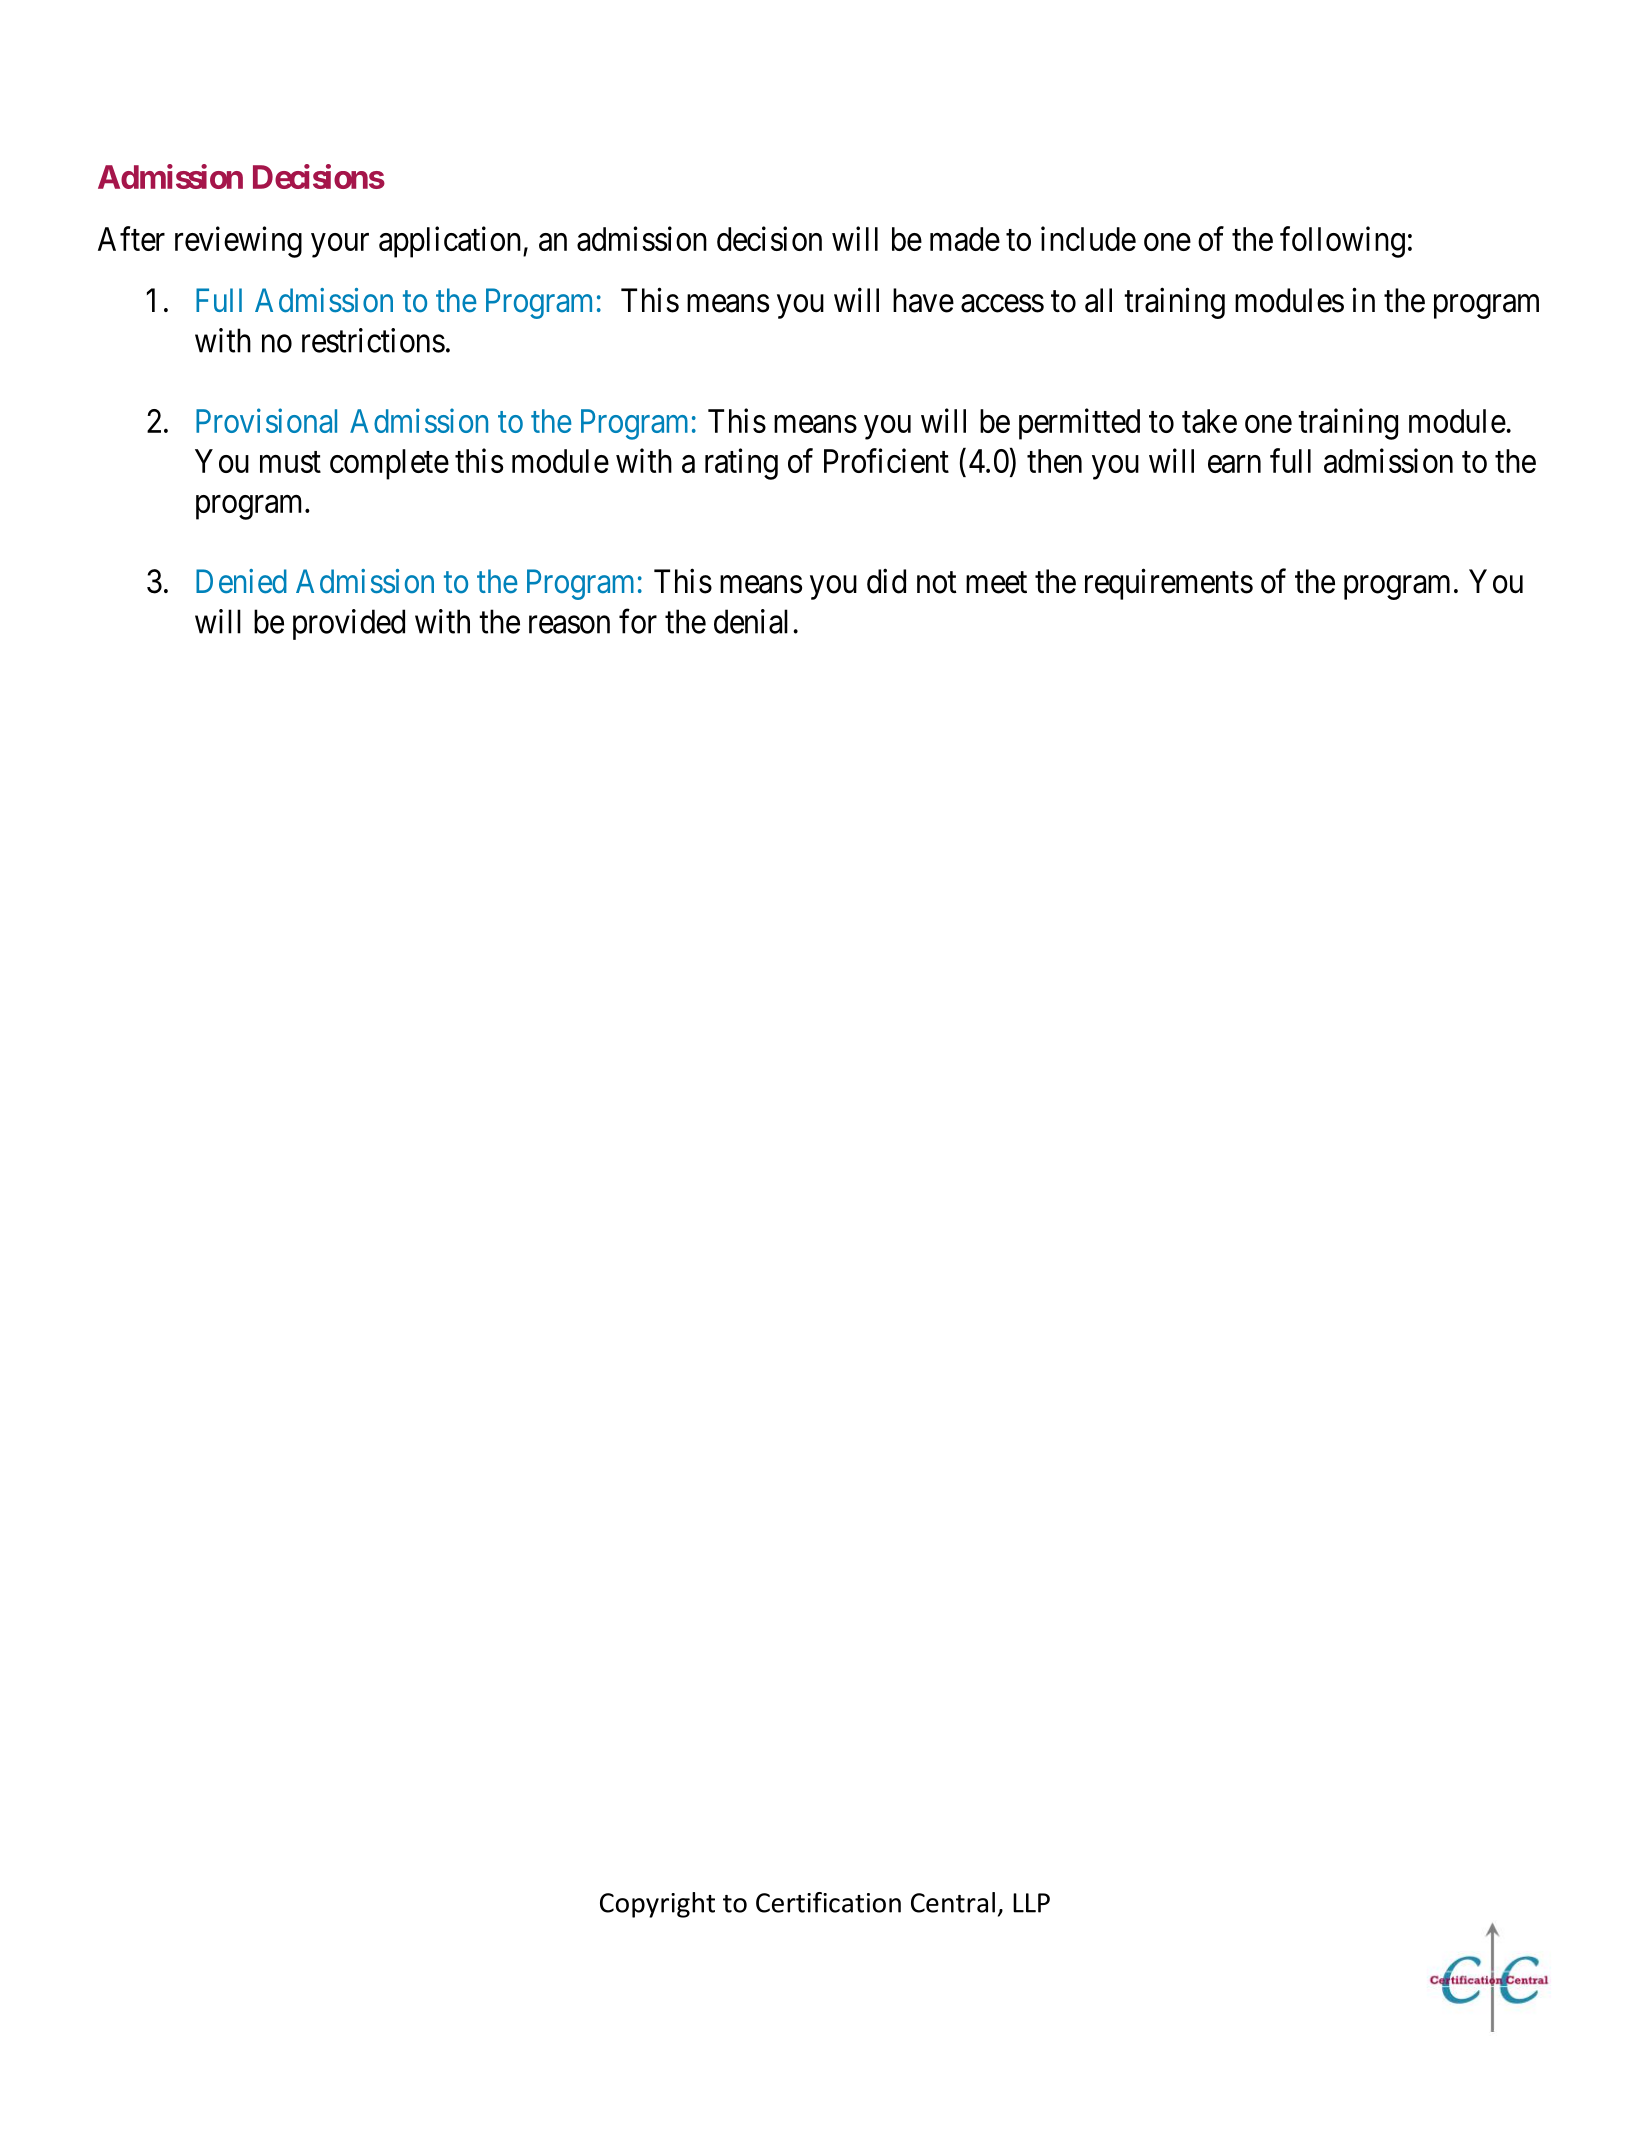 Image resolution: width=1649 pixels, height=2134 pixels. I want to click on Copyright, so click(657, 1905).
